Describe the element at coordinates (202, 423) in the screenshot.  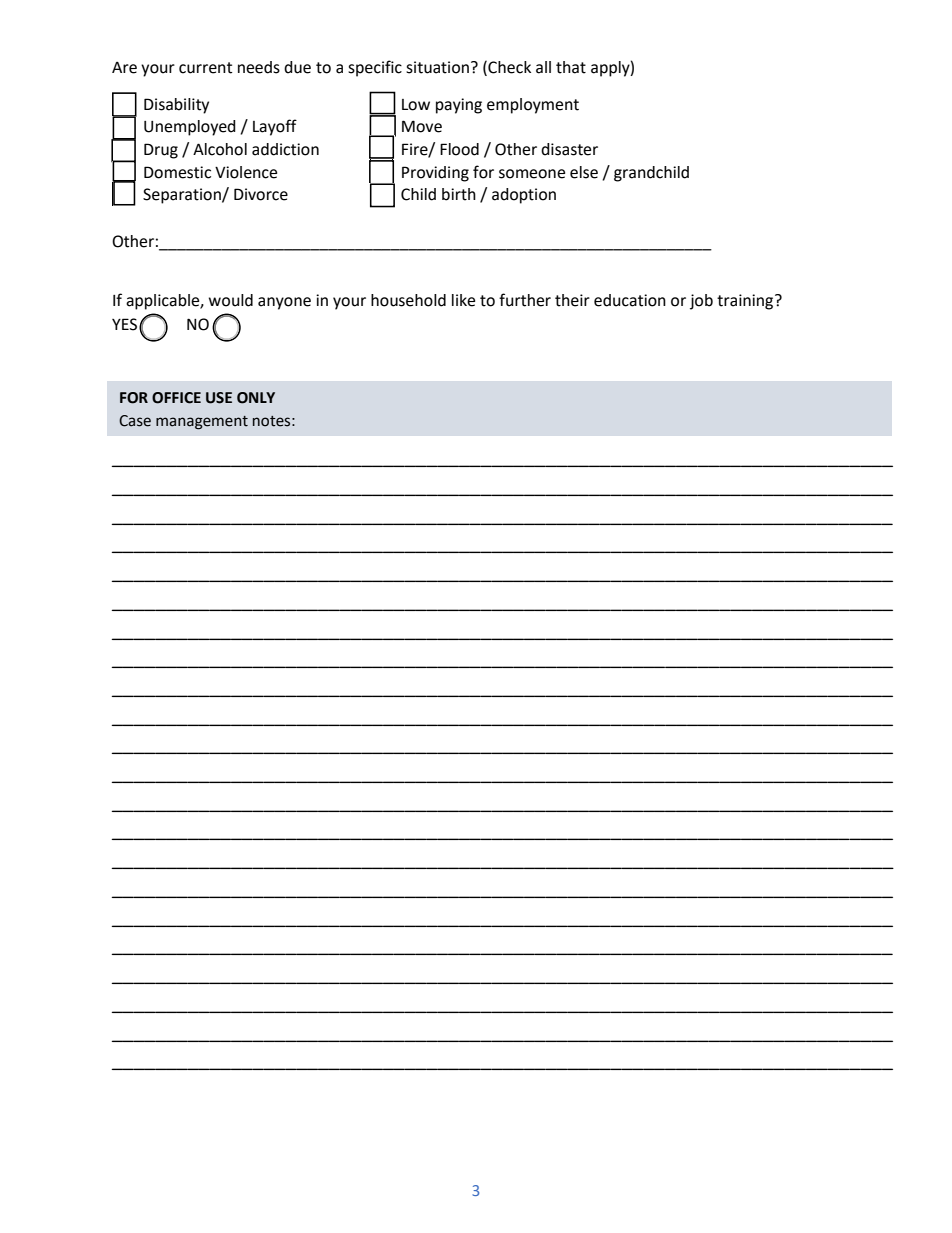
I see `management` at that location.
